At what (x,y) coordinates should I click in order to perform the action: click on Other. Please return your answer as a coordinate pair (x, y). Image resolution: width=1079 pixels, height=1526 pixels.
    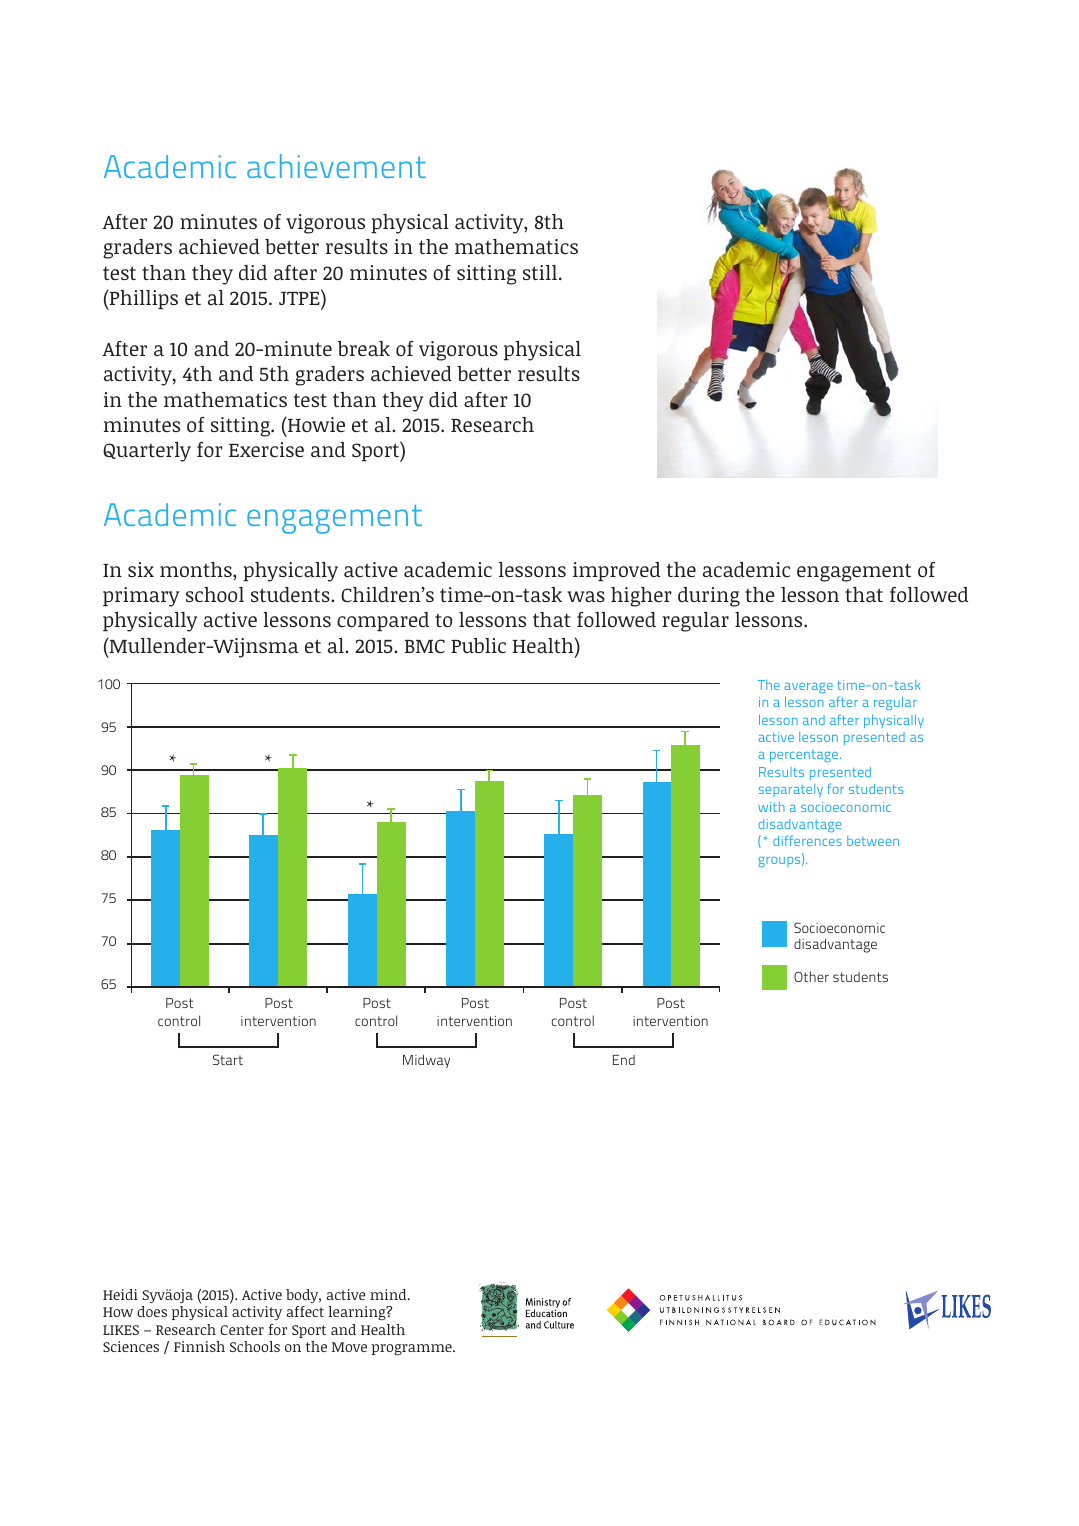
    Looking at the image, I should click on (811, 976).
